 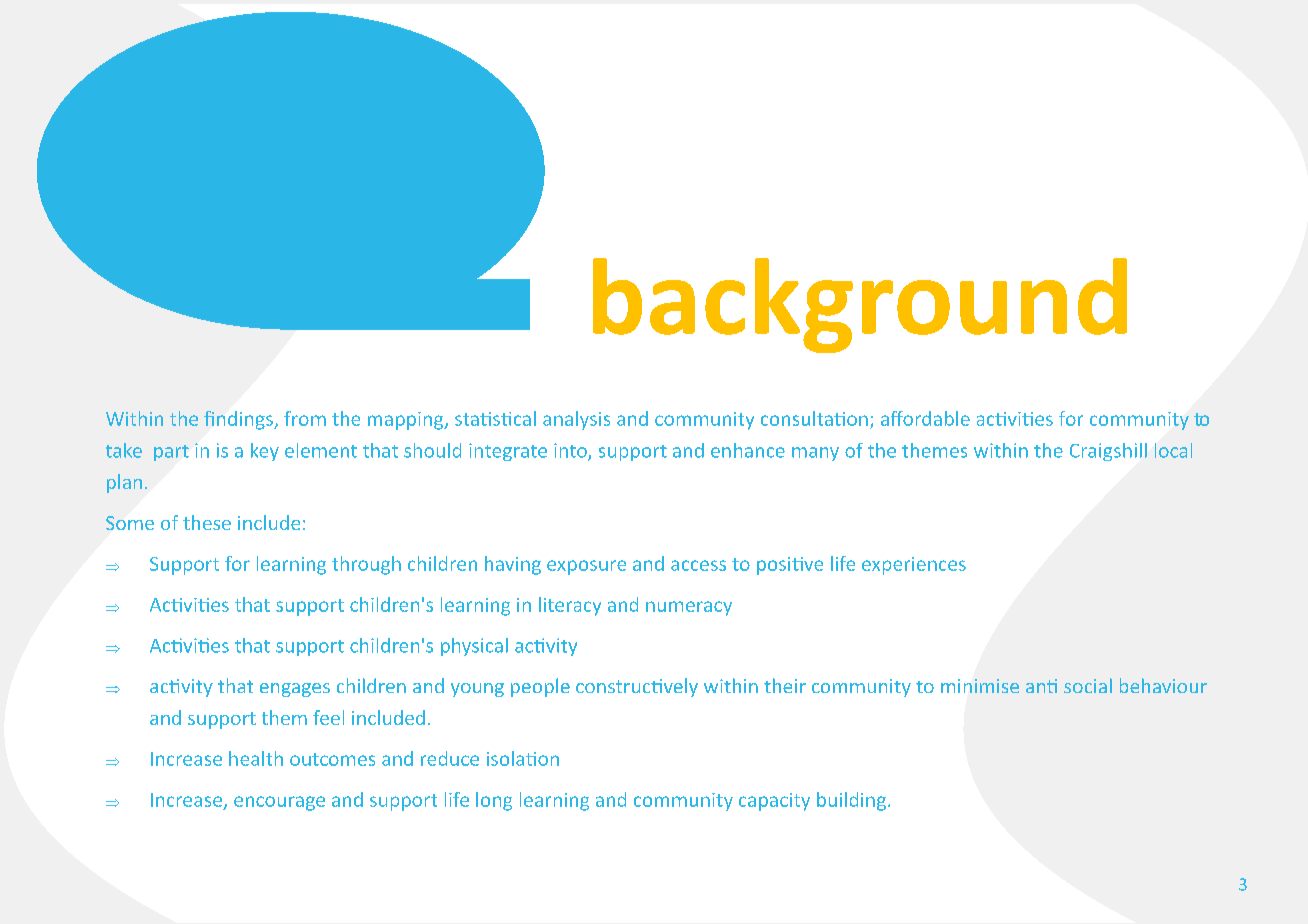 What do you see at coordinates (925, 418) in the page?
I see `affordable` at bounding box center [925, 418].
